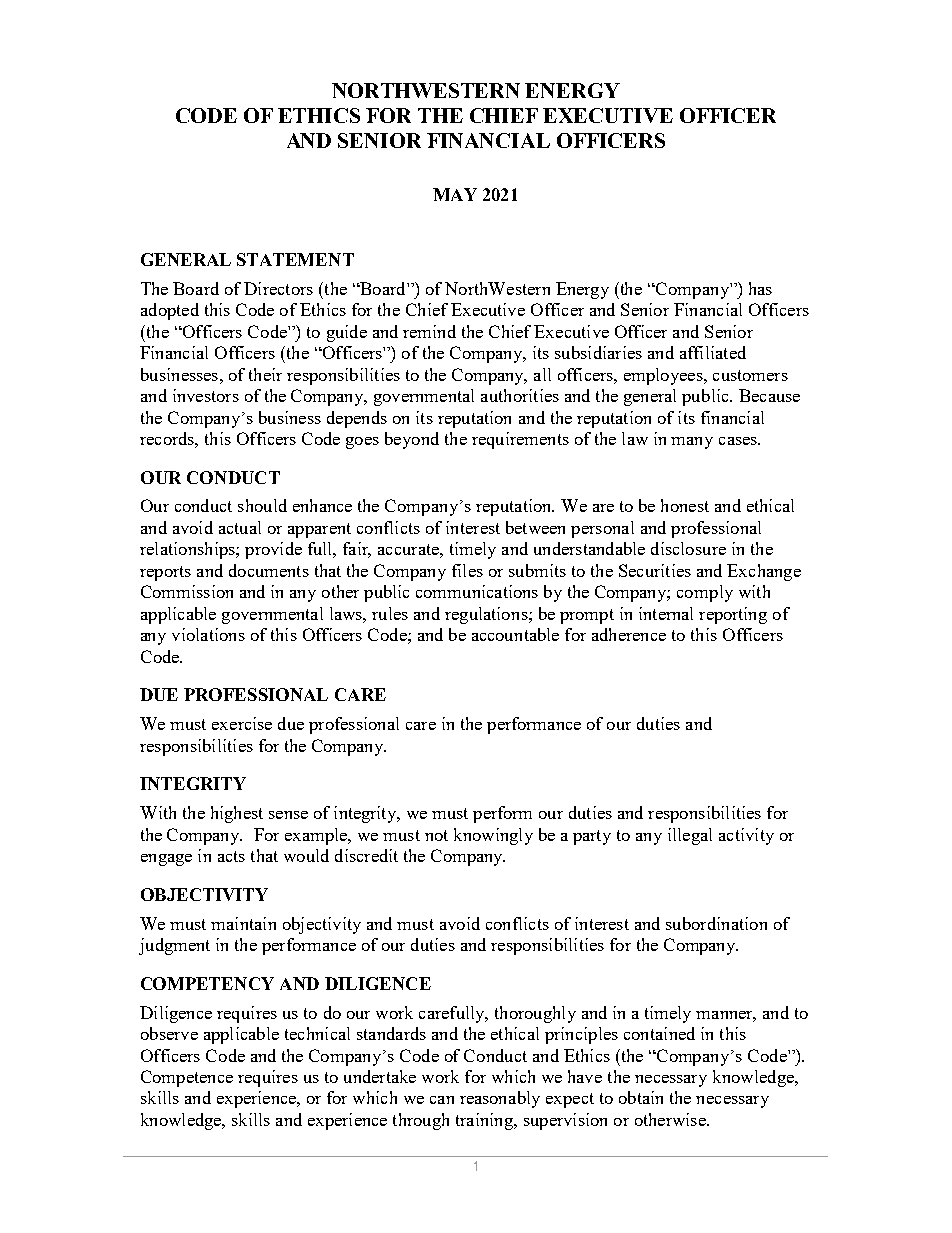 Image resolution: width=952 pixels, height=1233 pixels. What do you see at coordinates (685, 505) in the image?
I see `honest` at bounding box center [685, 505].
